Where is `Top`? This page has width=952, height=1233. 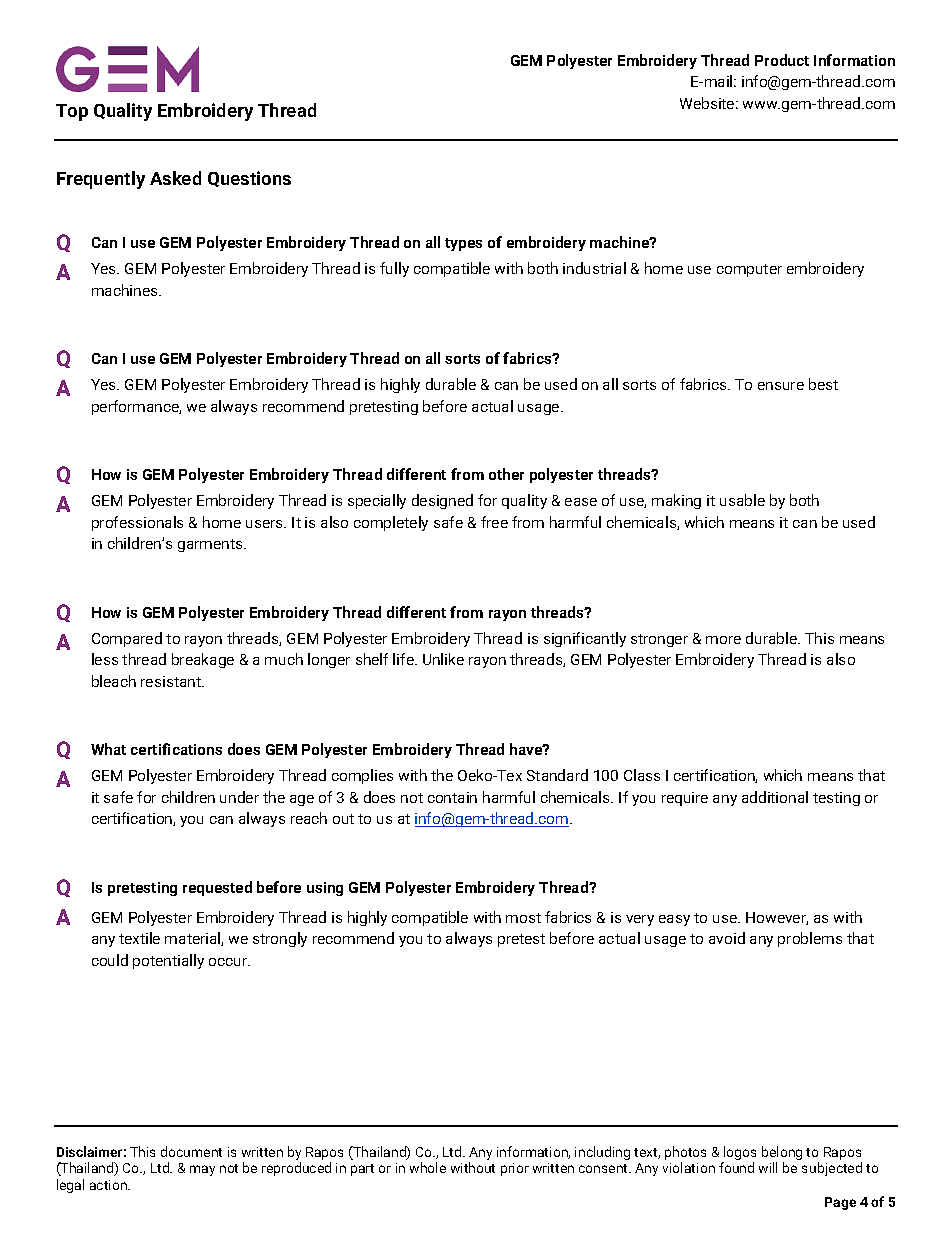 Top is located at coordinates (72, 112).
